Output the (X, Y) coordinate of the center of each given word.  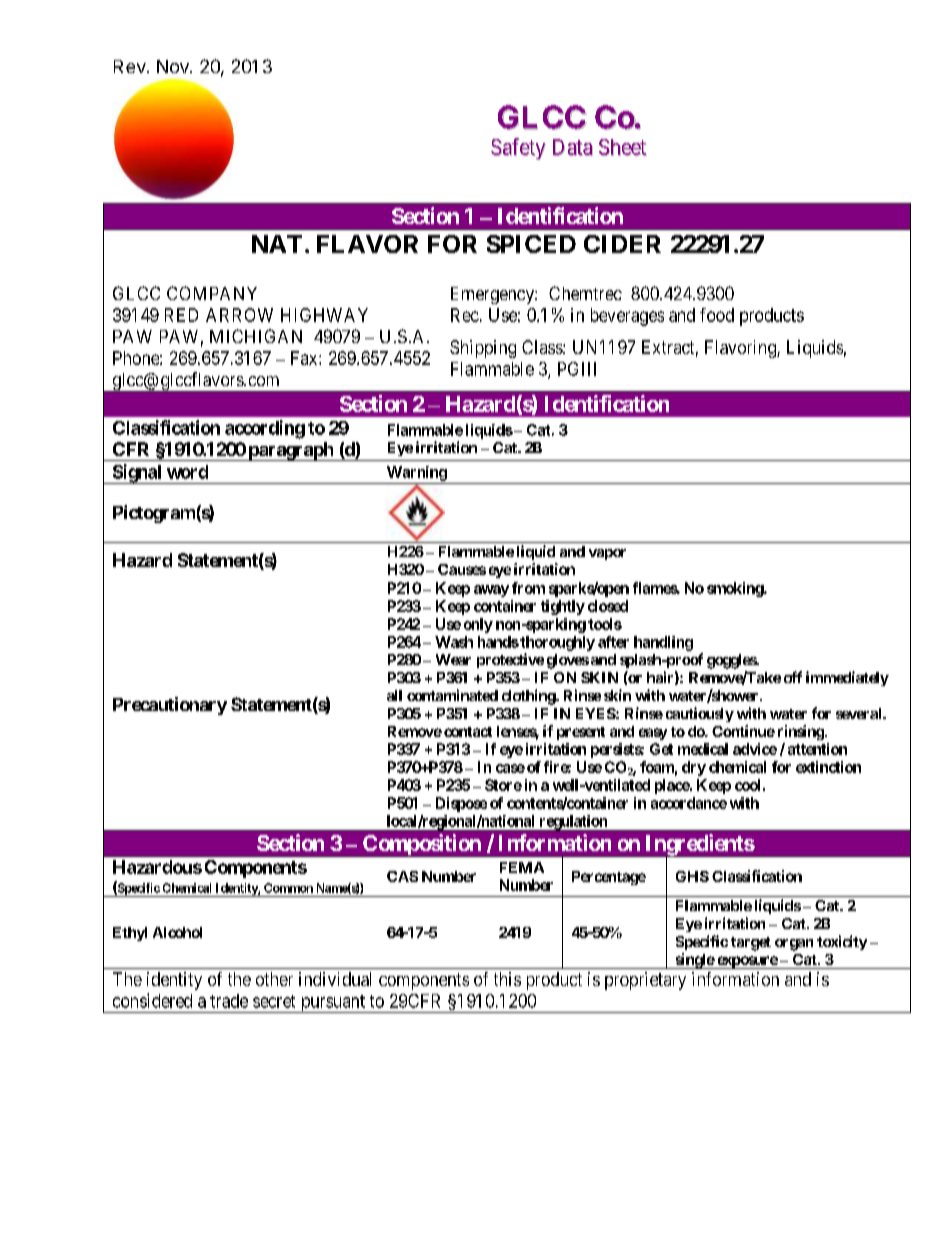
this (507, 979)
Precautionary (170, 706)
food (717, 315)
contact (468, 732)
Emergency (493, 295)
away (491, 591)
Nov (174, 66)
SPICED (531, 244)
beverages (627, 317)
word (187, 472)
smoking (736, 589)
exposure (747, 962)
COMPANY (212, 293)
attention (817, 749)
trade (229, 1001)
